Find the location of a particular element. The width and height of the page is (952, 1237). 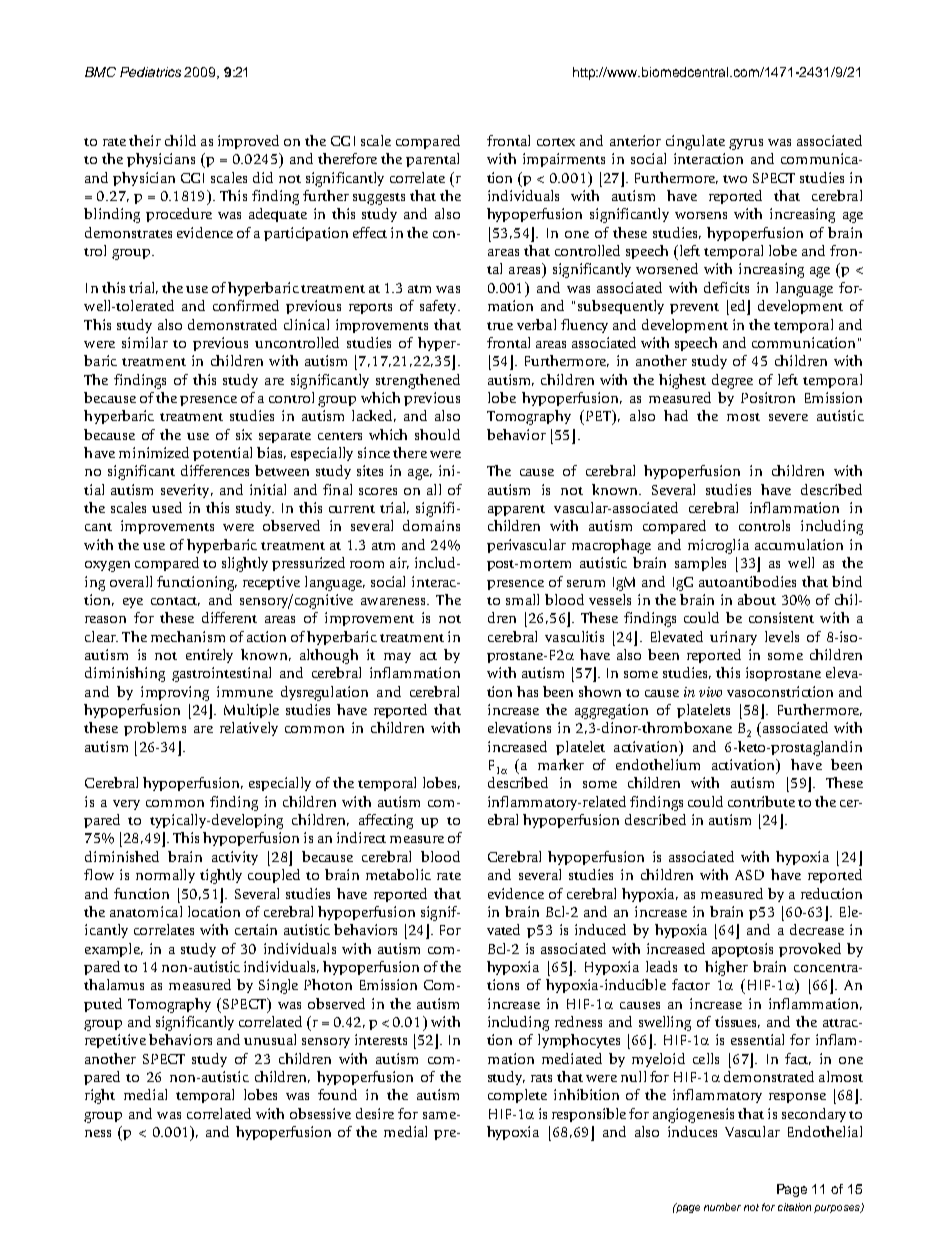

right is located at coordinates (100, 1096).
